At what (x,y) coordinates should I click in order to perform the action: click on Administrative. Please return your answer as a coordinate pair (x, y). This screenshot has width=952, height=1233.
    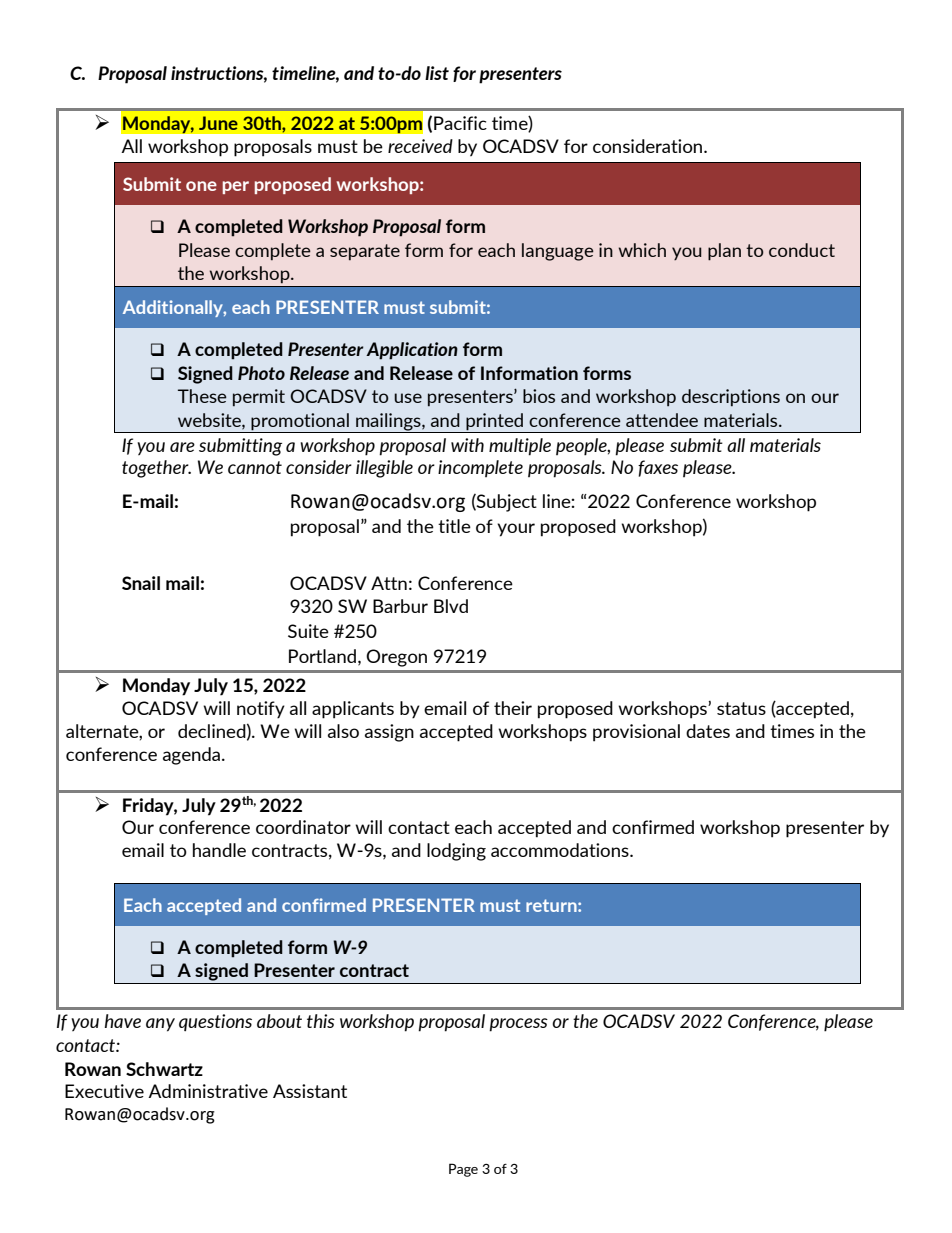
    Looking at the image, I should click on (208, 1091).
